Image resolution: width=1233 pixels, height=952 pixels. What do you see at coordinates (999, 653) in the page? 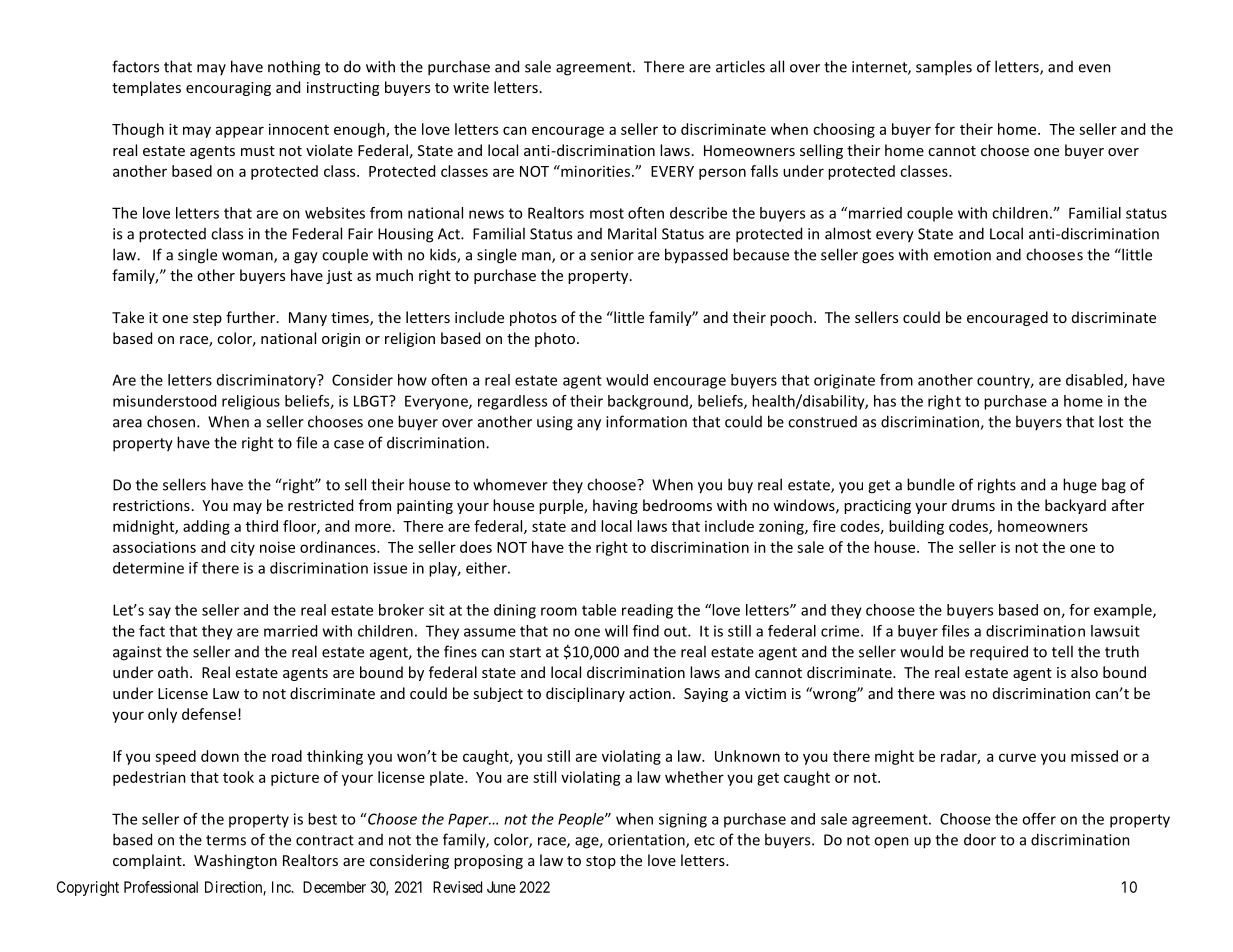
I see `required` at bounding box center [999, 653].
